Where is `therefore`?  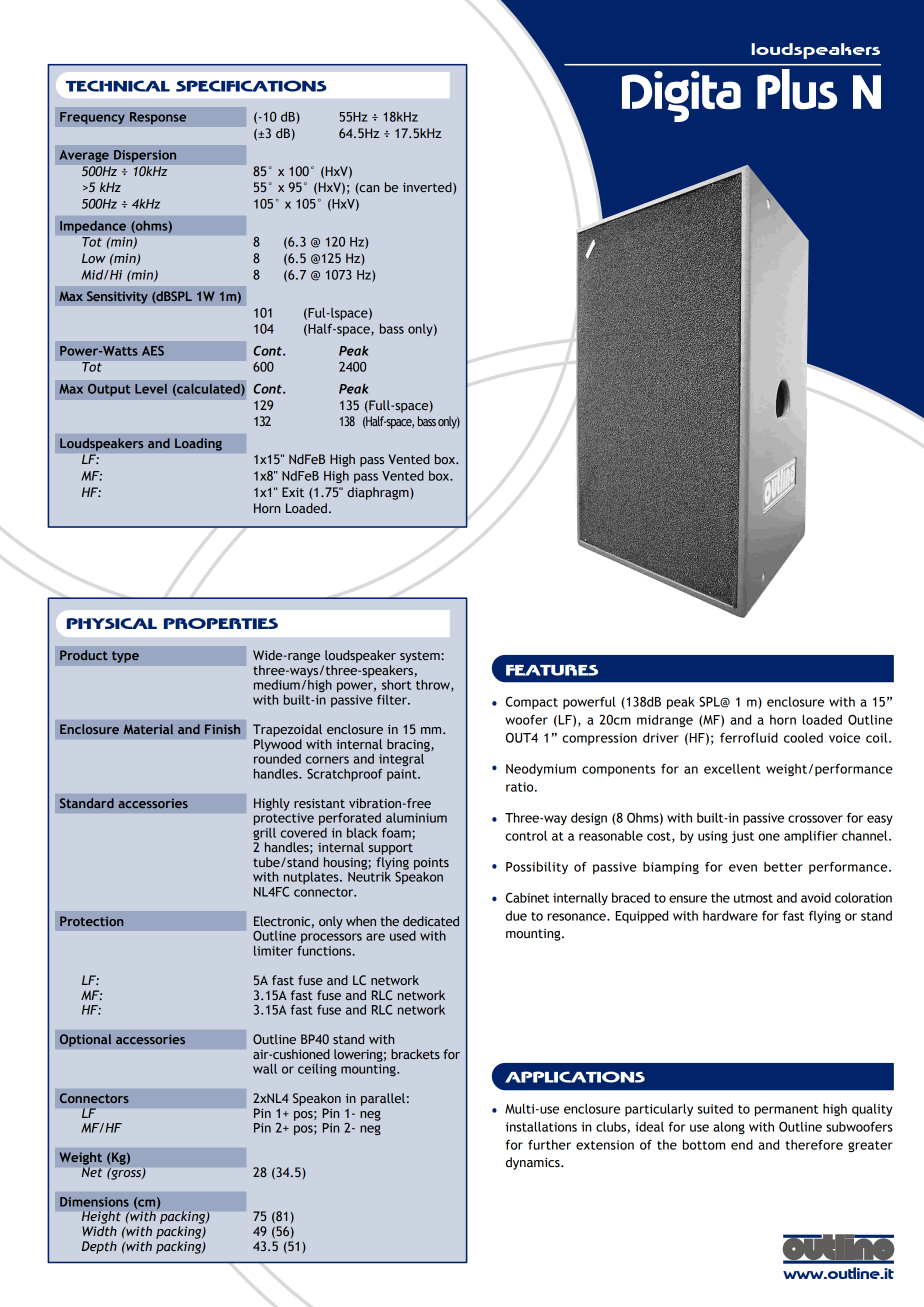 therefore is located at coordinates (814, 1145).
